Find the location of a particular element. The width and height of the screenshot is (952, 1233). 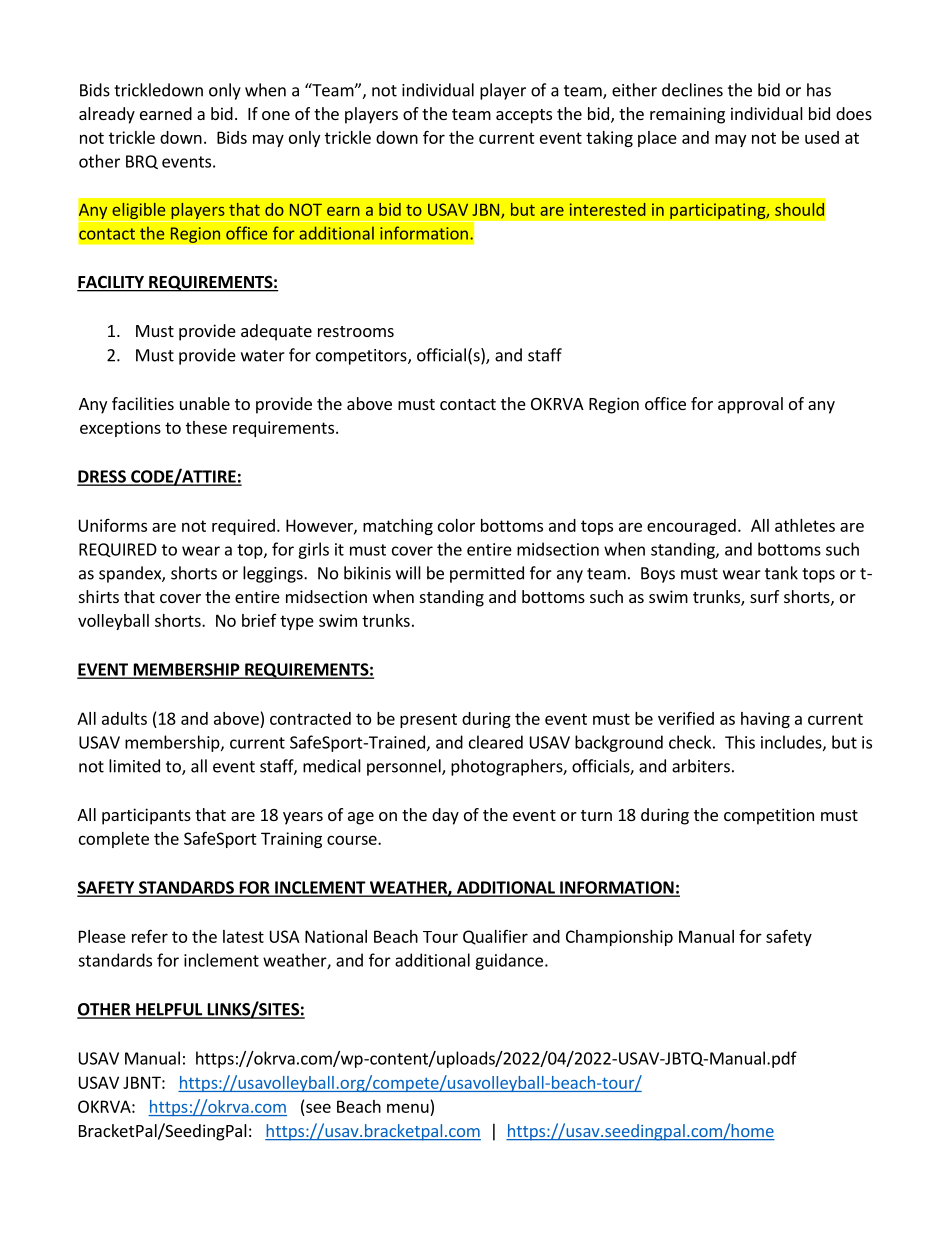

Championship is located at coordinates (619, 938).
